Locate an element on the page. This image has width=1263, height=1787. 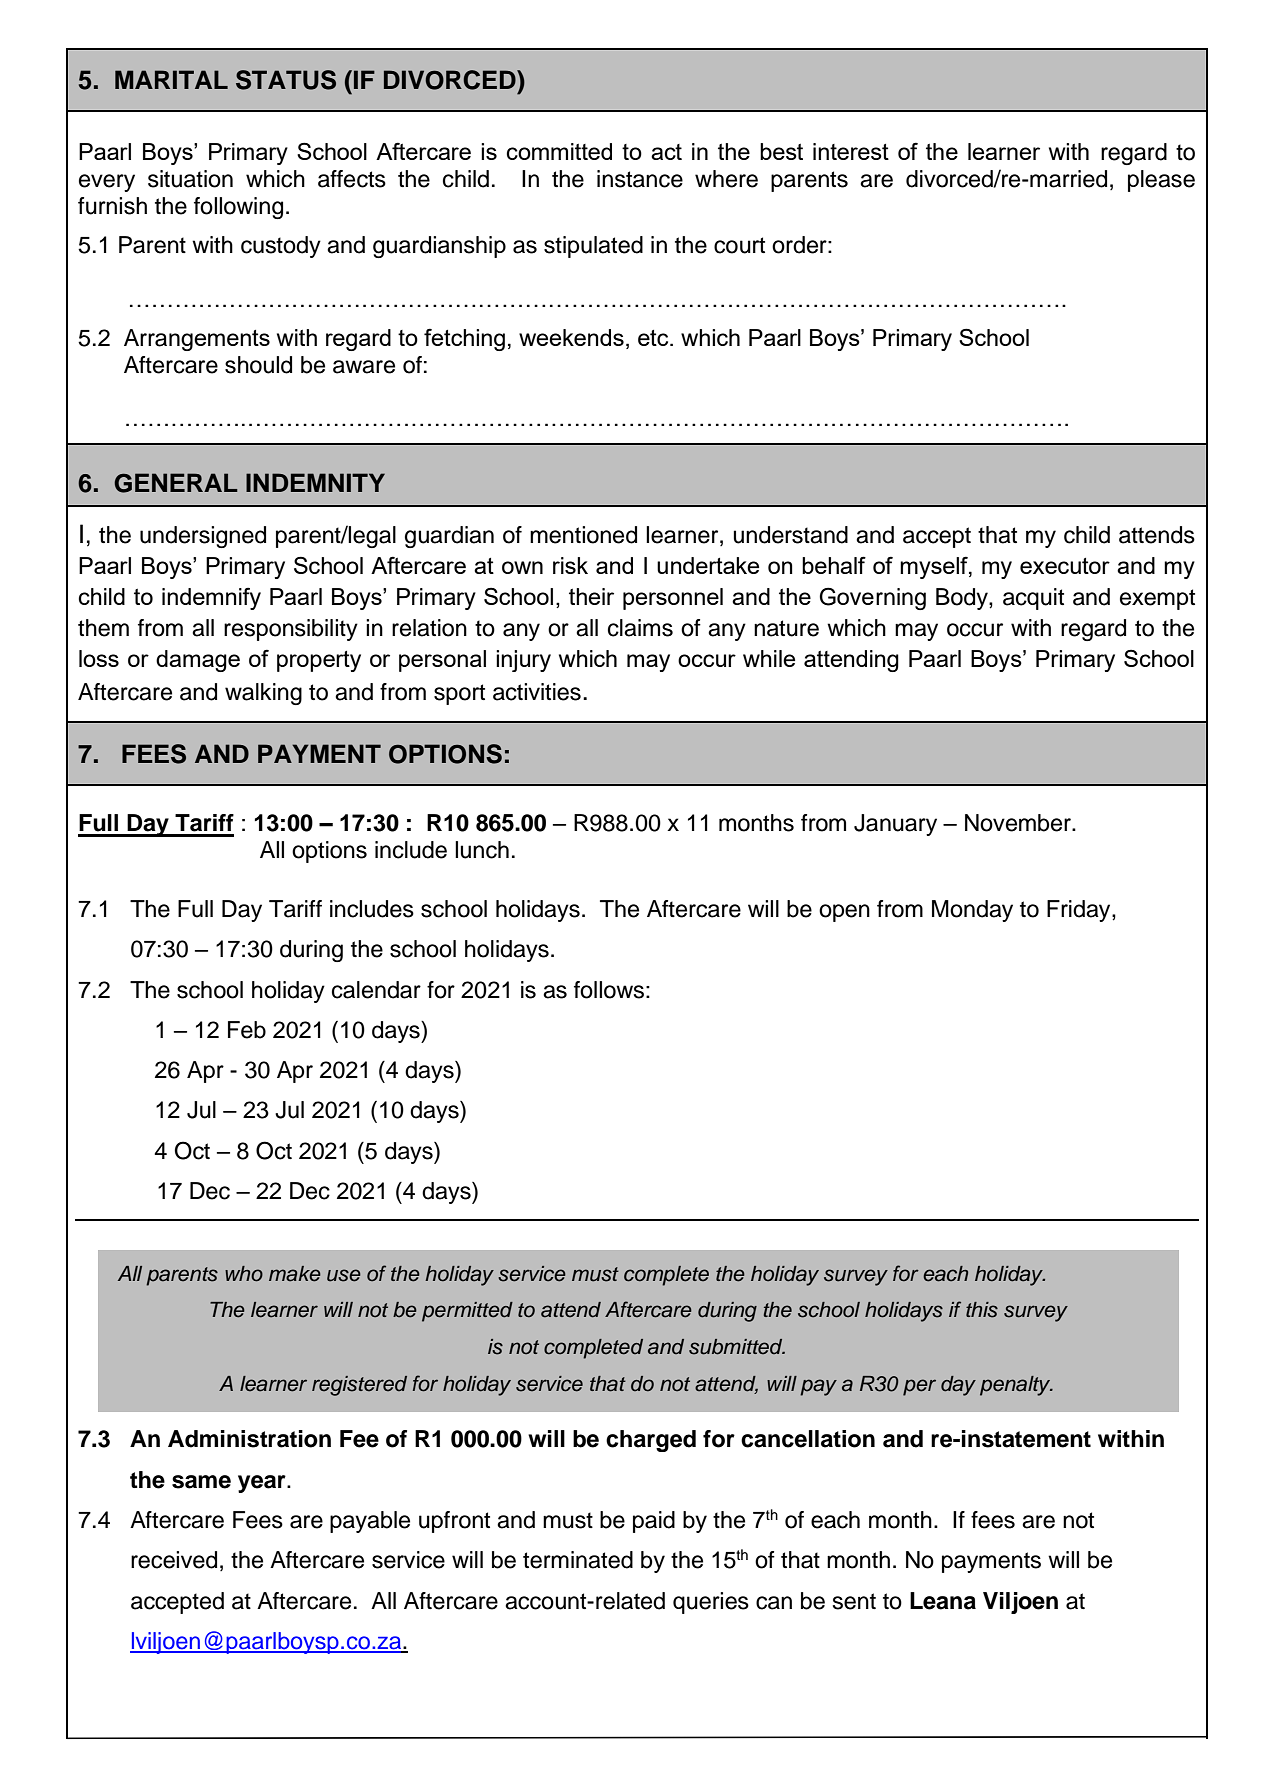
instance is located at coordinates (640, 179).
